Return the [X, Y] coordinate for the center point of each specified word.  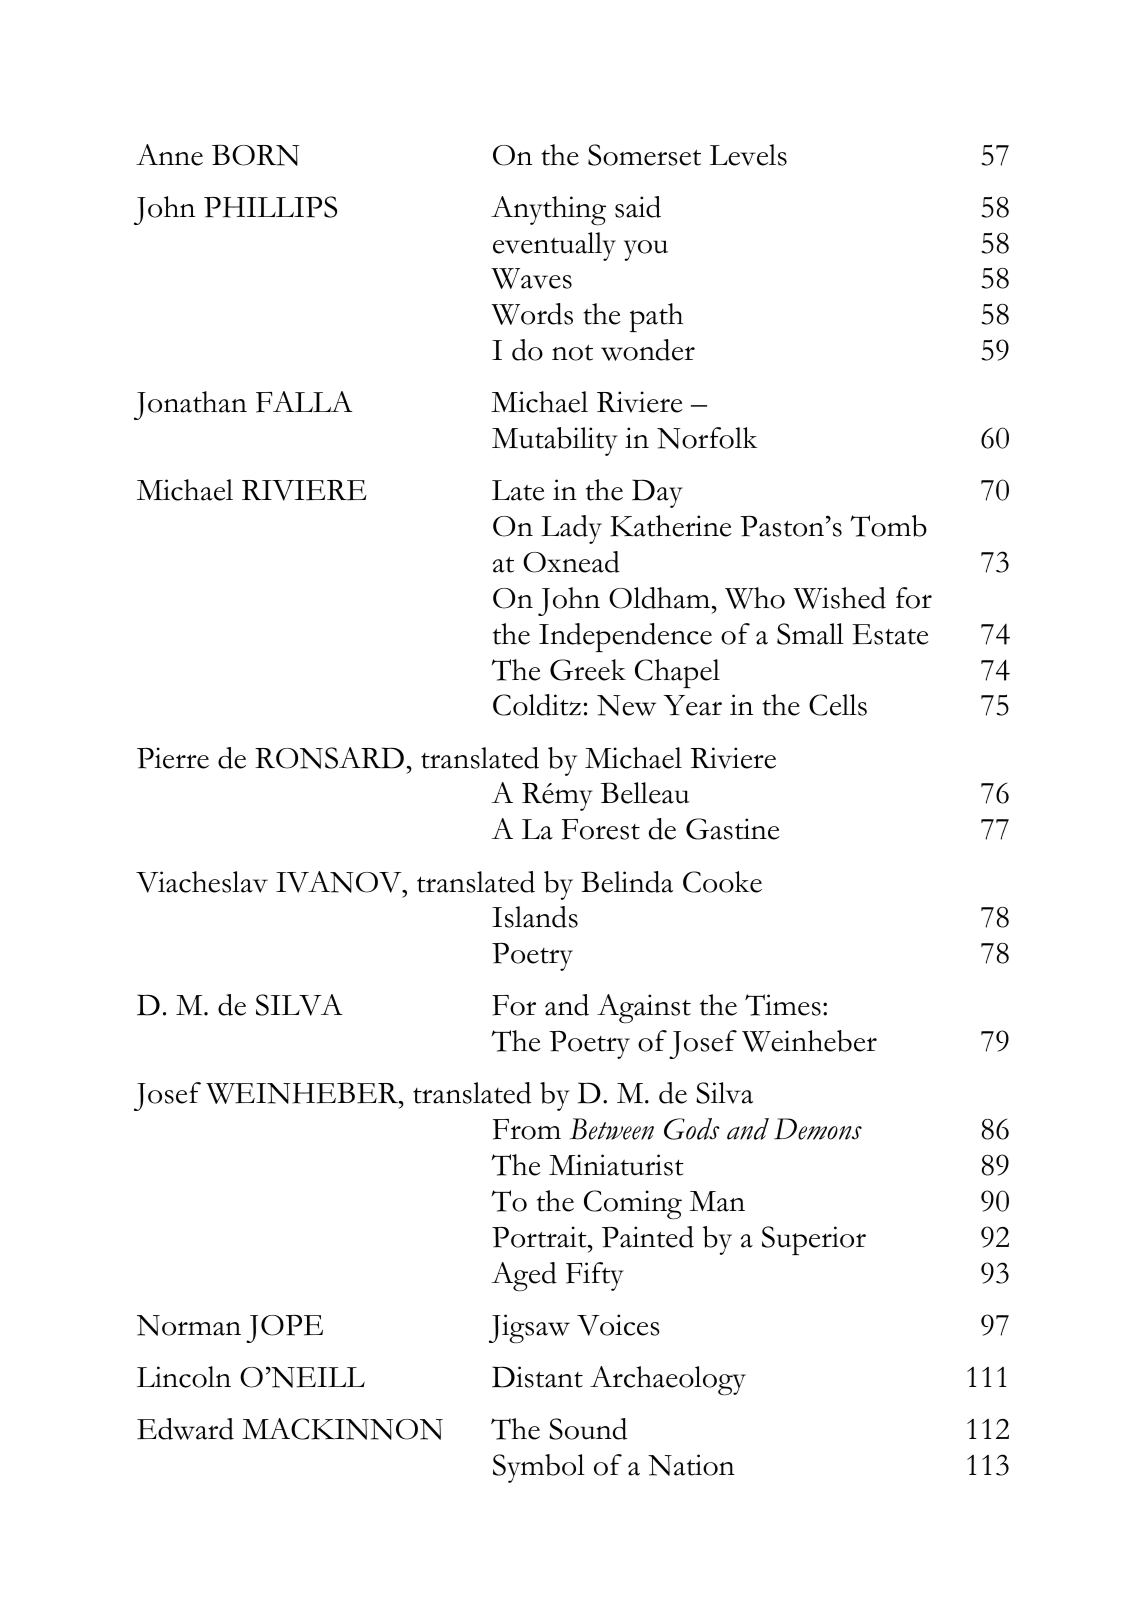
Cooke [722, 882]
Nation [691, 1465]
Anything [548, 211]
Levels [748, 155]
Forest [601, 829]
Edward [185, 1429]
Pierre [173, 758]
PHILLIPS [270, 207]
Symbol [539, 1468]
